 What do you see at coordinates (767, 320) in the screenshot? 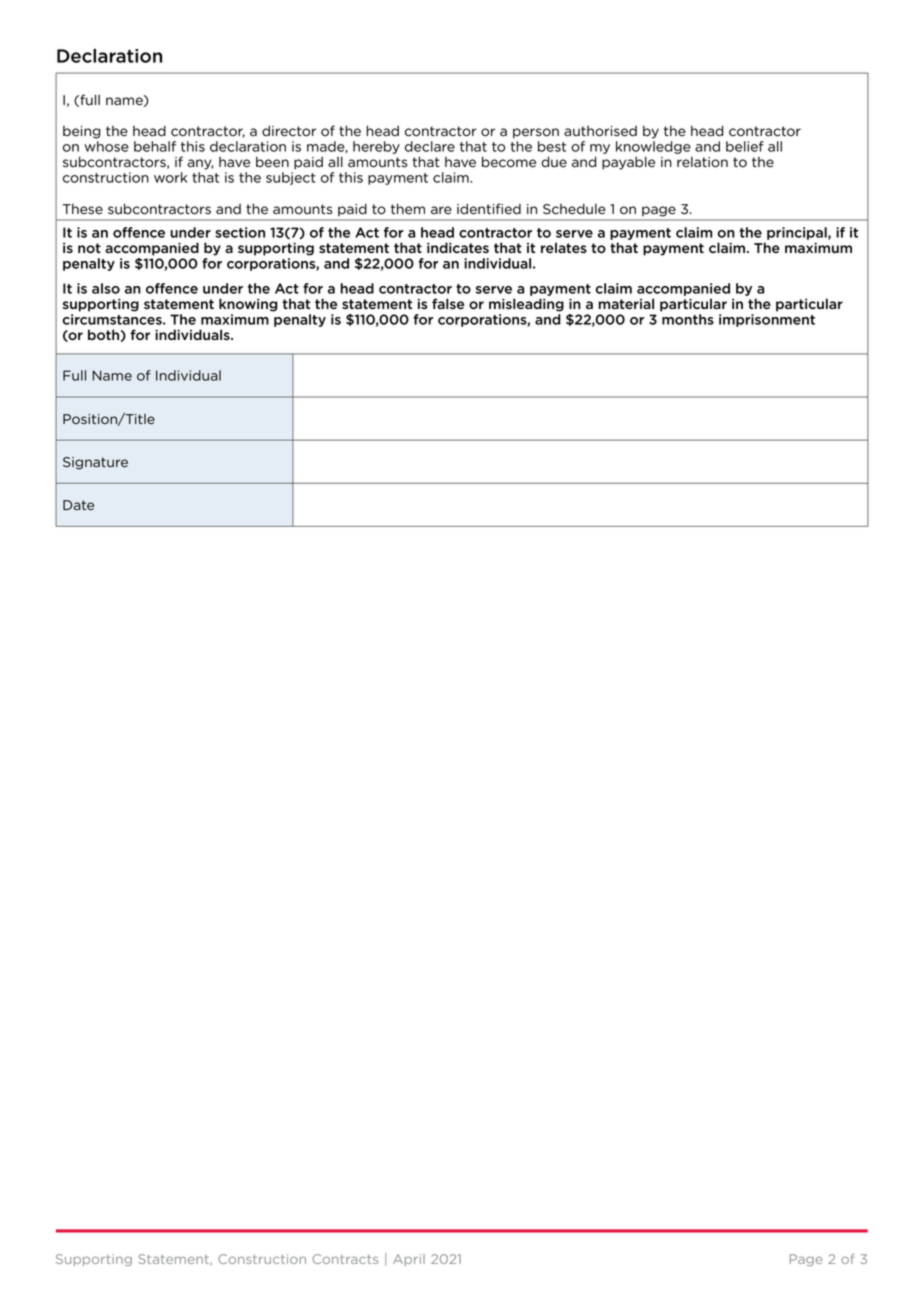
I see `imprisonment` at bounding box center [767, 320].
